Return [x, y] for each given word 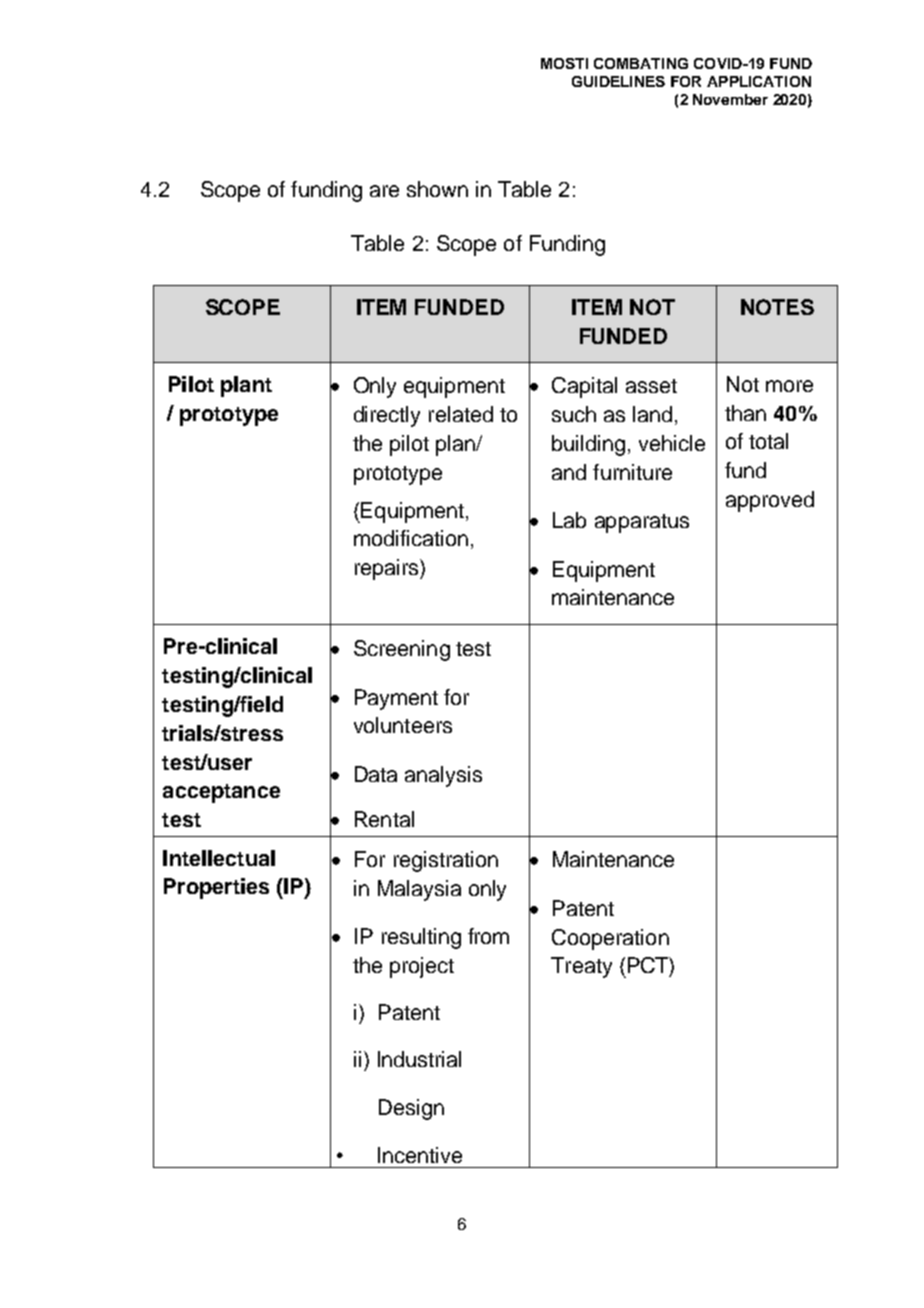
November [730, 99]
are [384, 191]
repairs [388, 569]
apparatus [642, 523]
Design [411, 1109]
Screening [402, 650]
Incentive [420, 1155]
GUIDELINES [618, 81]
